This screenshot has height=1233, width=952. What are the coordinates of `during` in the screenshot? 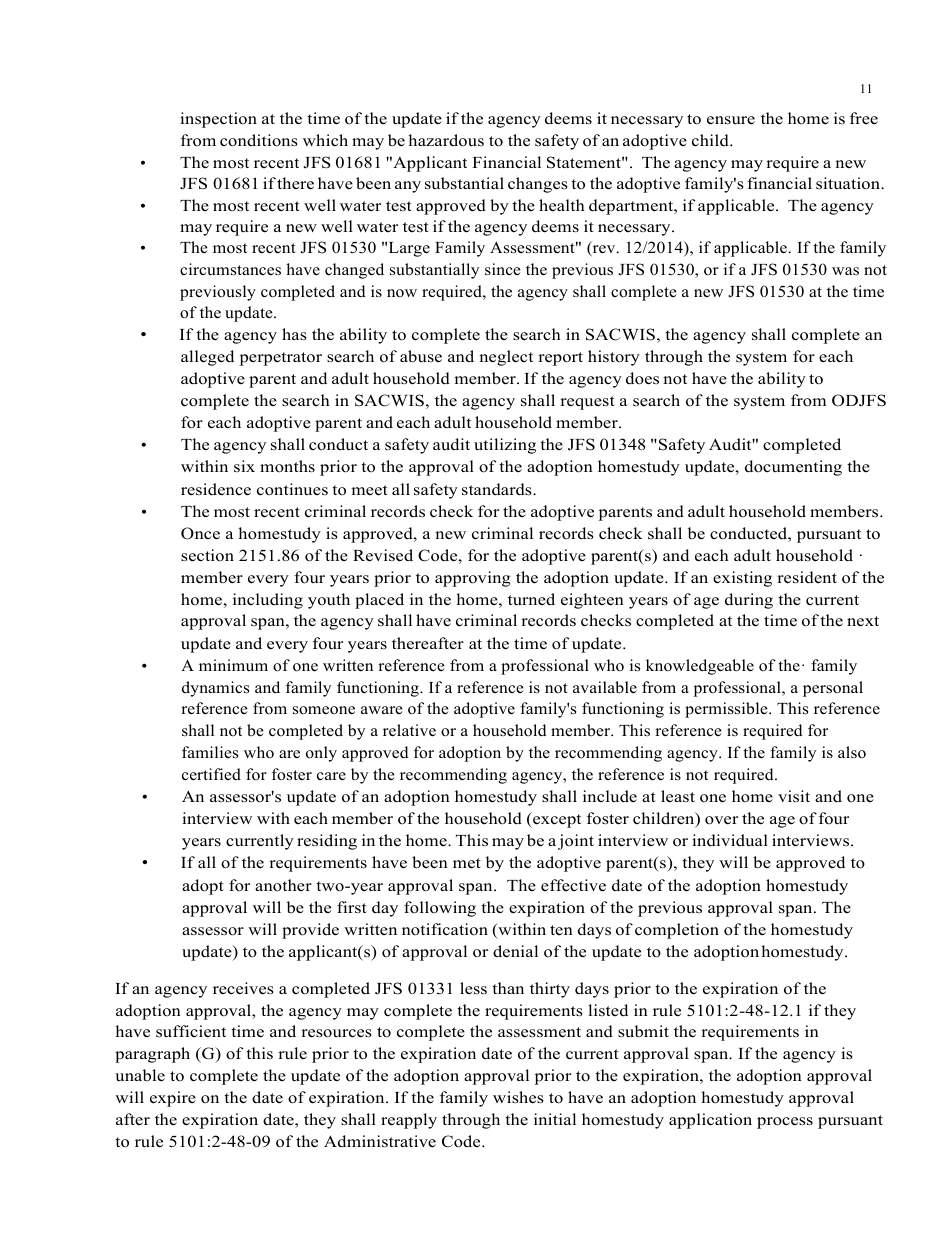 It's located at (749, 601).
